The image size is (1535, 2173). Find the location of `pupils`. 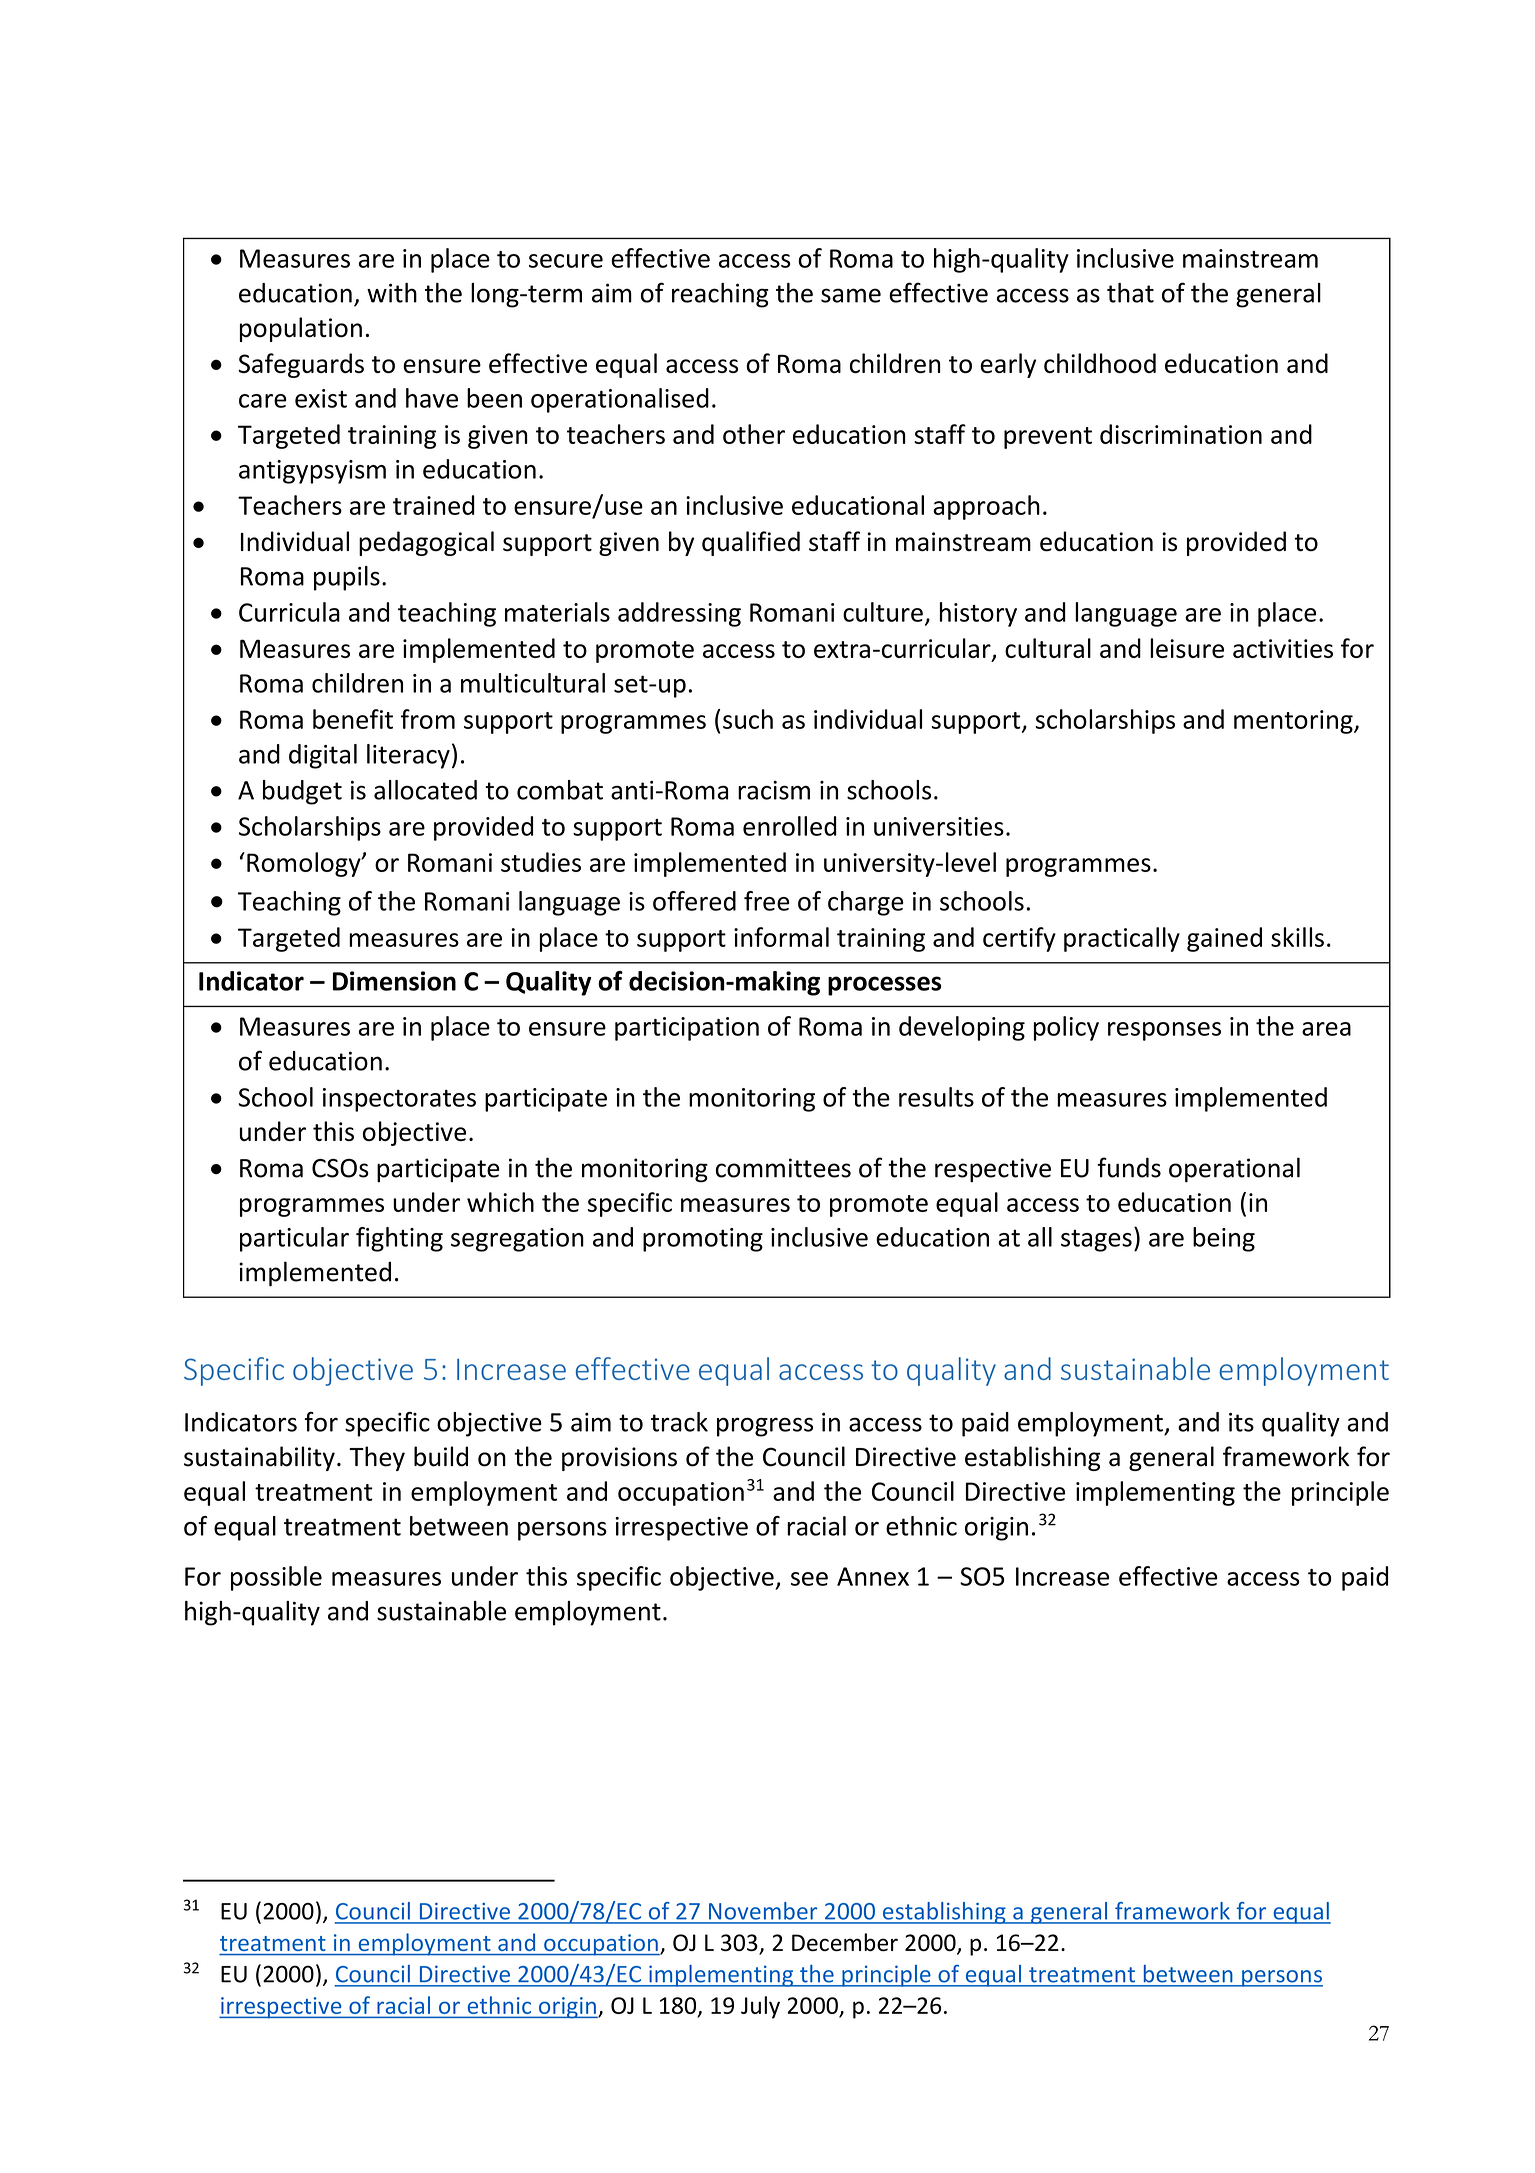

pupils is located at coordinates (347, 578).
